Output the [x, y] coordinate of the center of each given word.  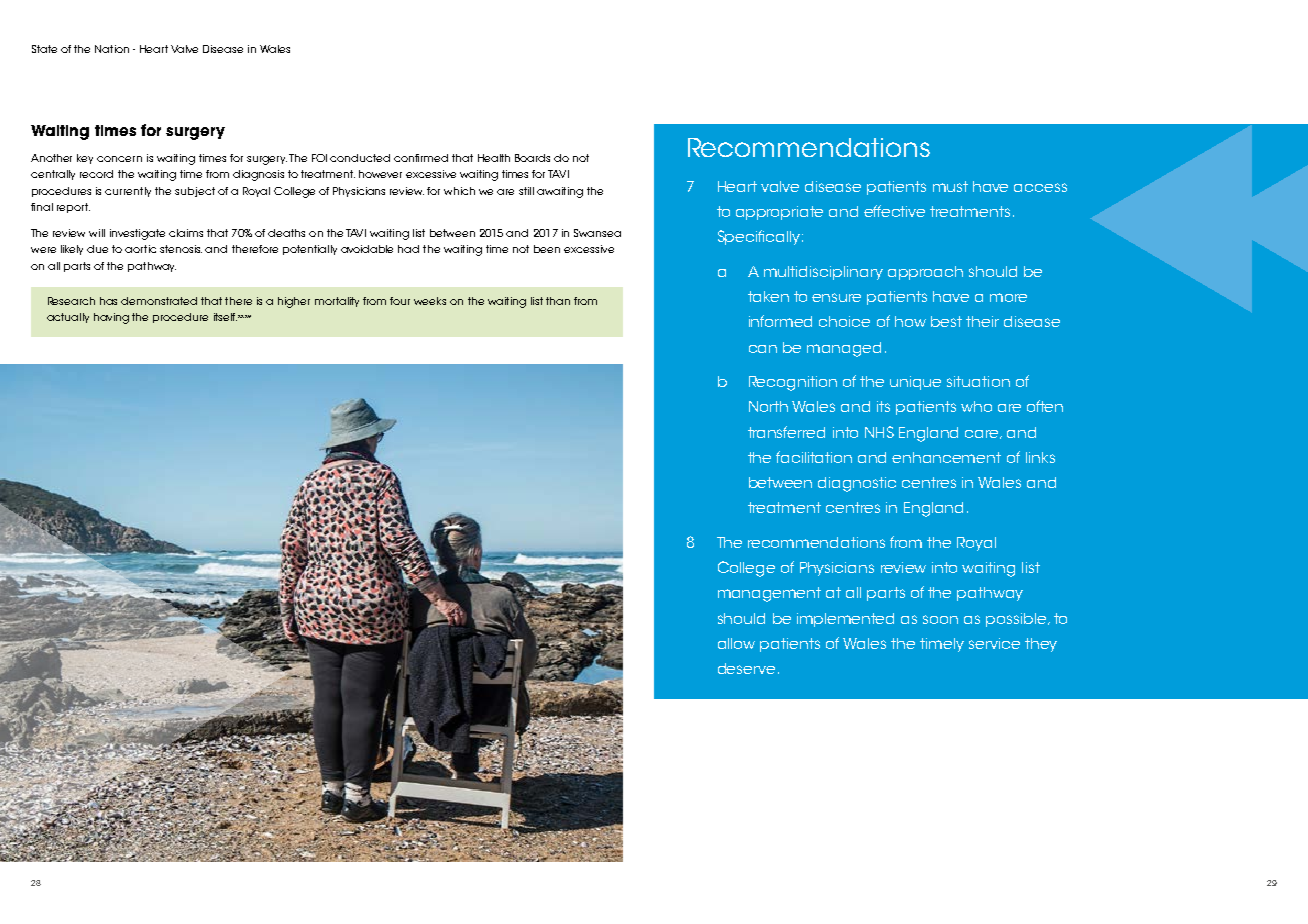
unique [915, 383]
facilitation [814, 457]
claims [186, 233]
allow [736, 643]
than [558, 301]
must [950, 186]
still [526, 191]
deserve [746, 668]
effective [894, 211]
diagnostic [857, 484]
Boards [532, 158]
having [111, 318]
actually [68, 318]
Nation [112, 49]
